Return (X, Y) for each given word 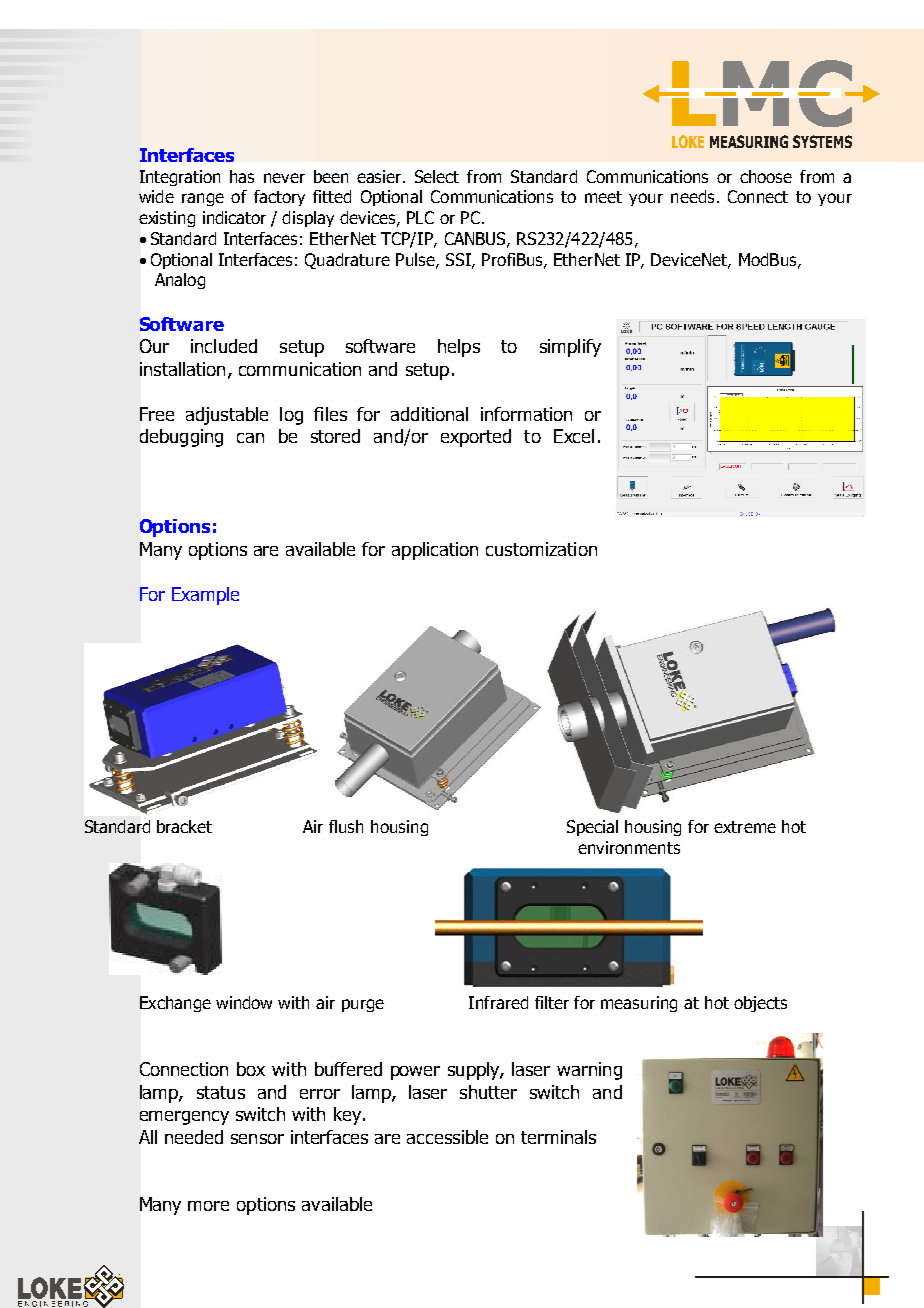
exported (476, 438)
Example (205, 596)
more (208, 1206)
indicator (234, 217)
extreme (745, 827)
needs (692, 196)
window (244, 1002)
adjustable (227, 416)
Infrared (498, 1002)
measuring (639, 1004)
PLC (420, 217)
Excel (574, 436)
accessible (447, 1137)
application (435, 551)
